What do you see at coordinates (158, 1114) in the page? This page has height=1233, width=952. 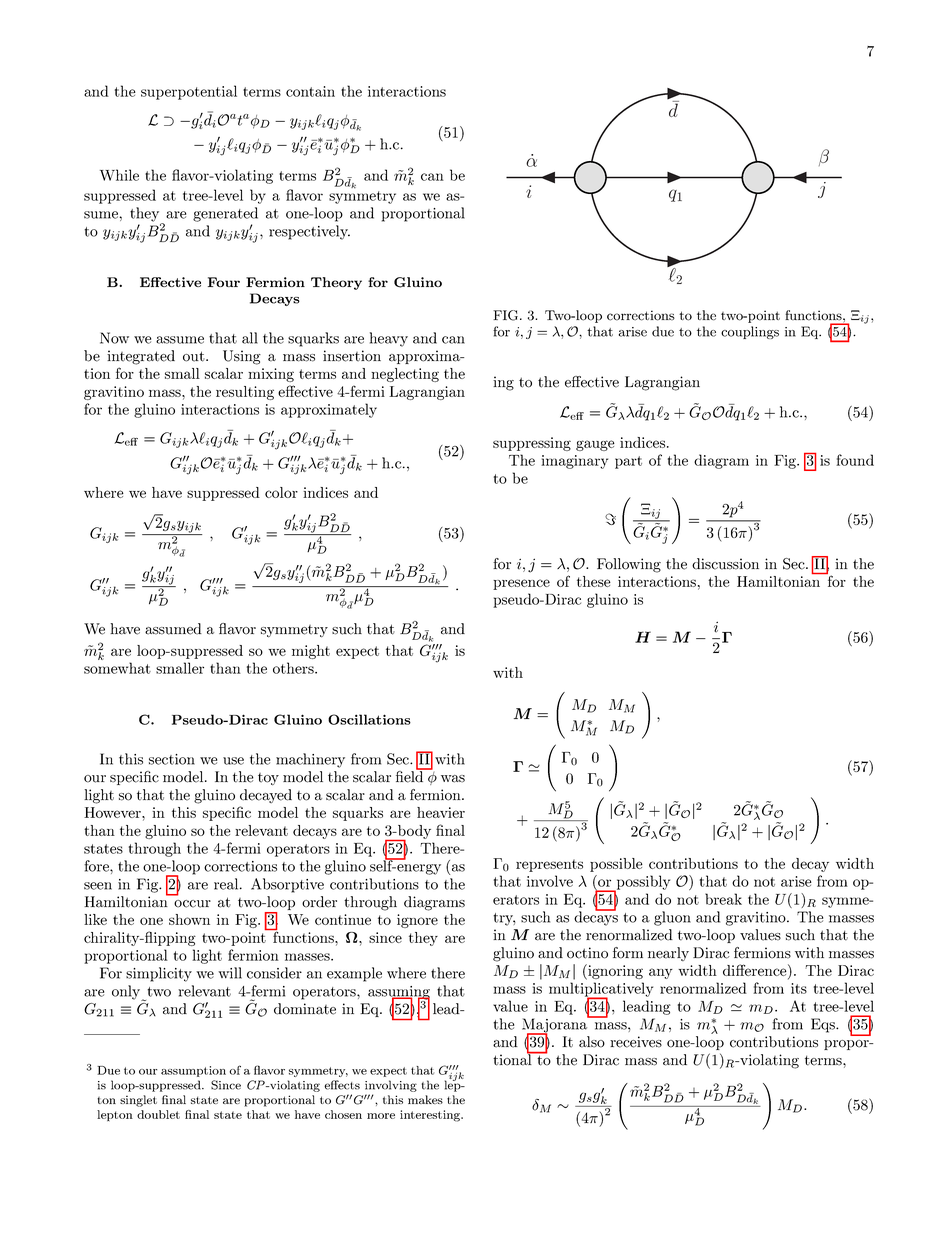 I see `doublet` at bounding box center [158, 1114].
